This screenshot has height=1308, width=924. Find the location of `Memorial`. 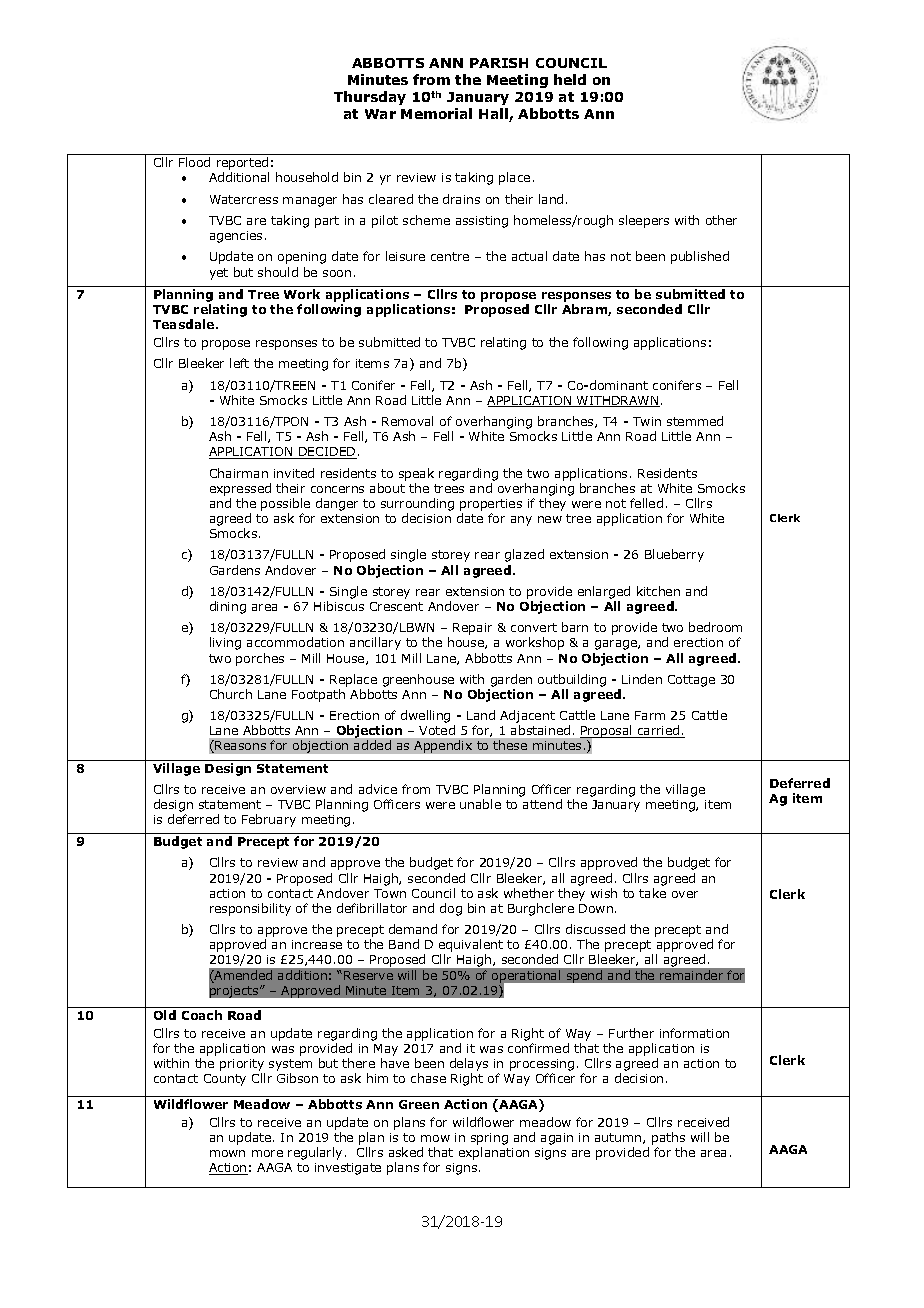

Memorial is located at coordinates (436, 113).
